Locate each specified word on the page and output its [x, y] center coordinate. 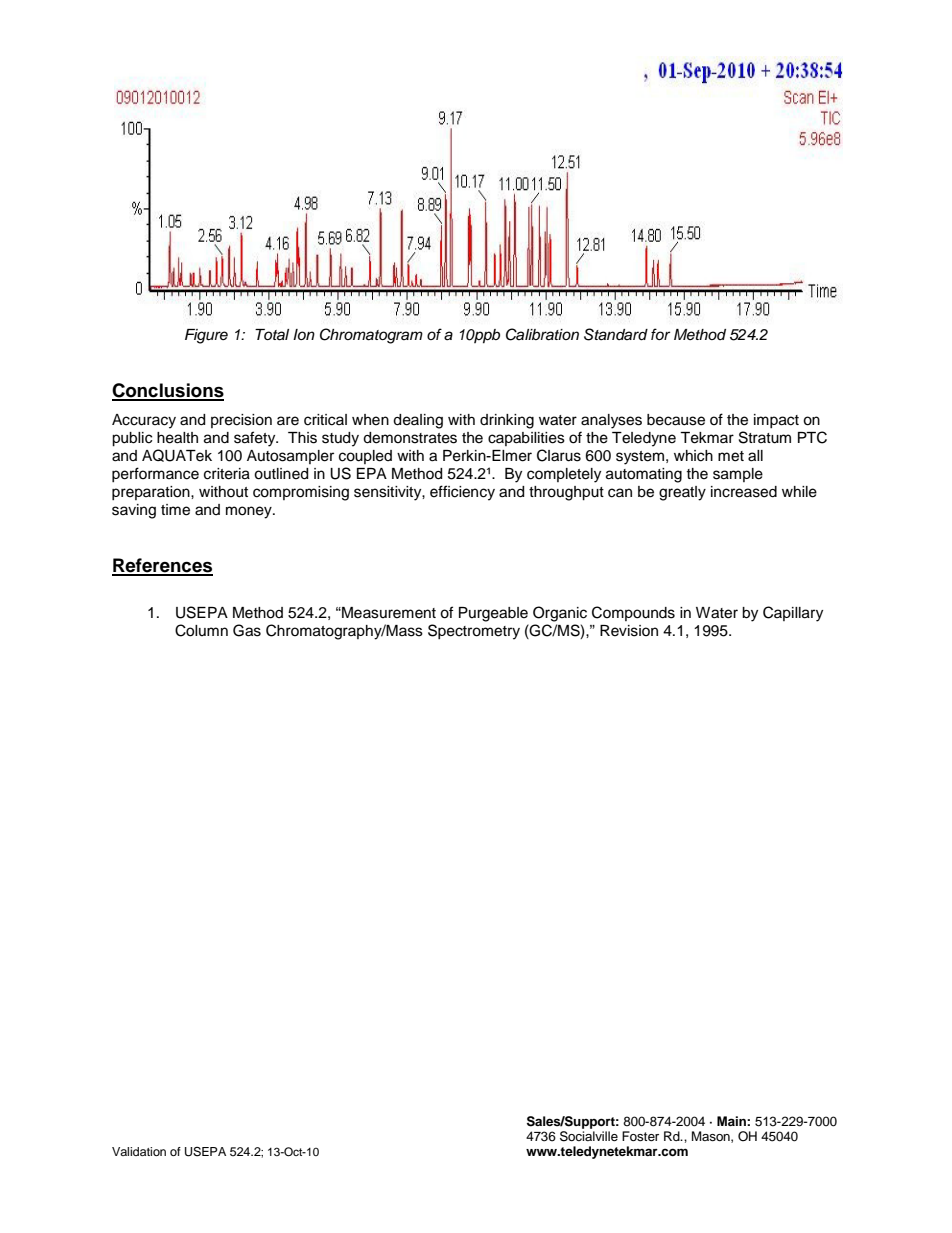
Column [201, 630]
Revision [629, 631]
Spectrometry [474, 632]
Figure [206, 336]
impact [776, 421]
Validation [139, 1151]
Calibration [542, 334]
